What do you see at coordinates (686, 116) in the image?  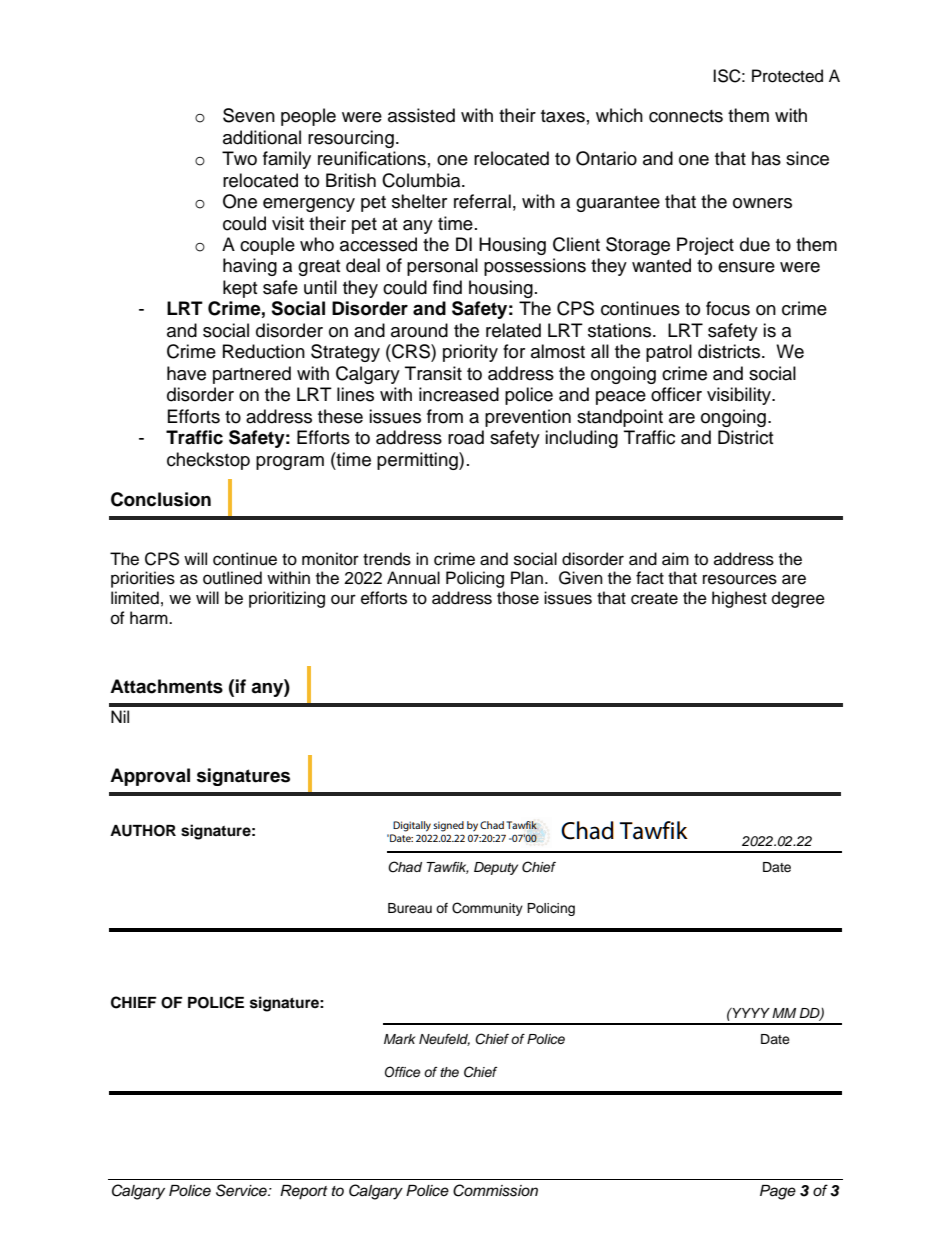 I see `connects` at bounding box center [686, 116].
